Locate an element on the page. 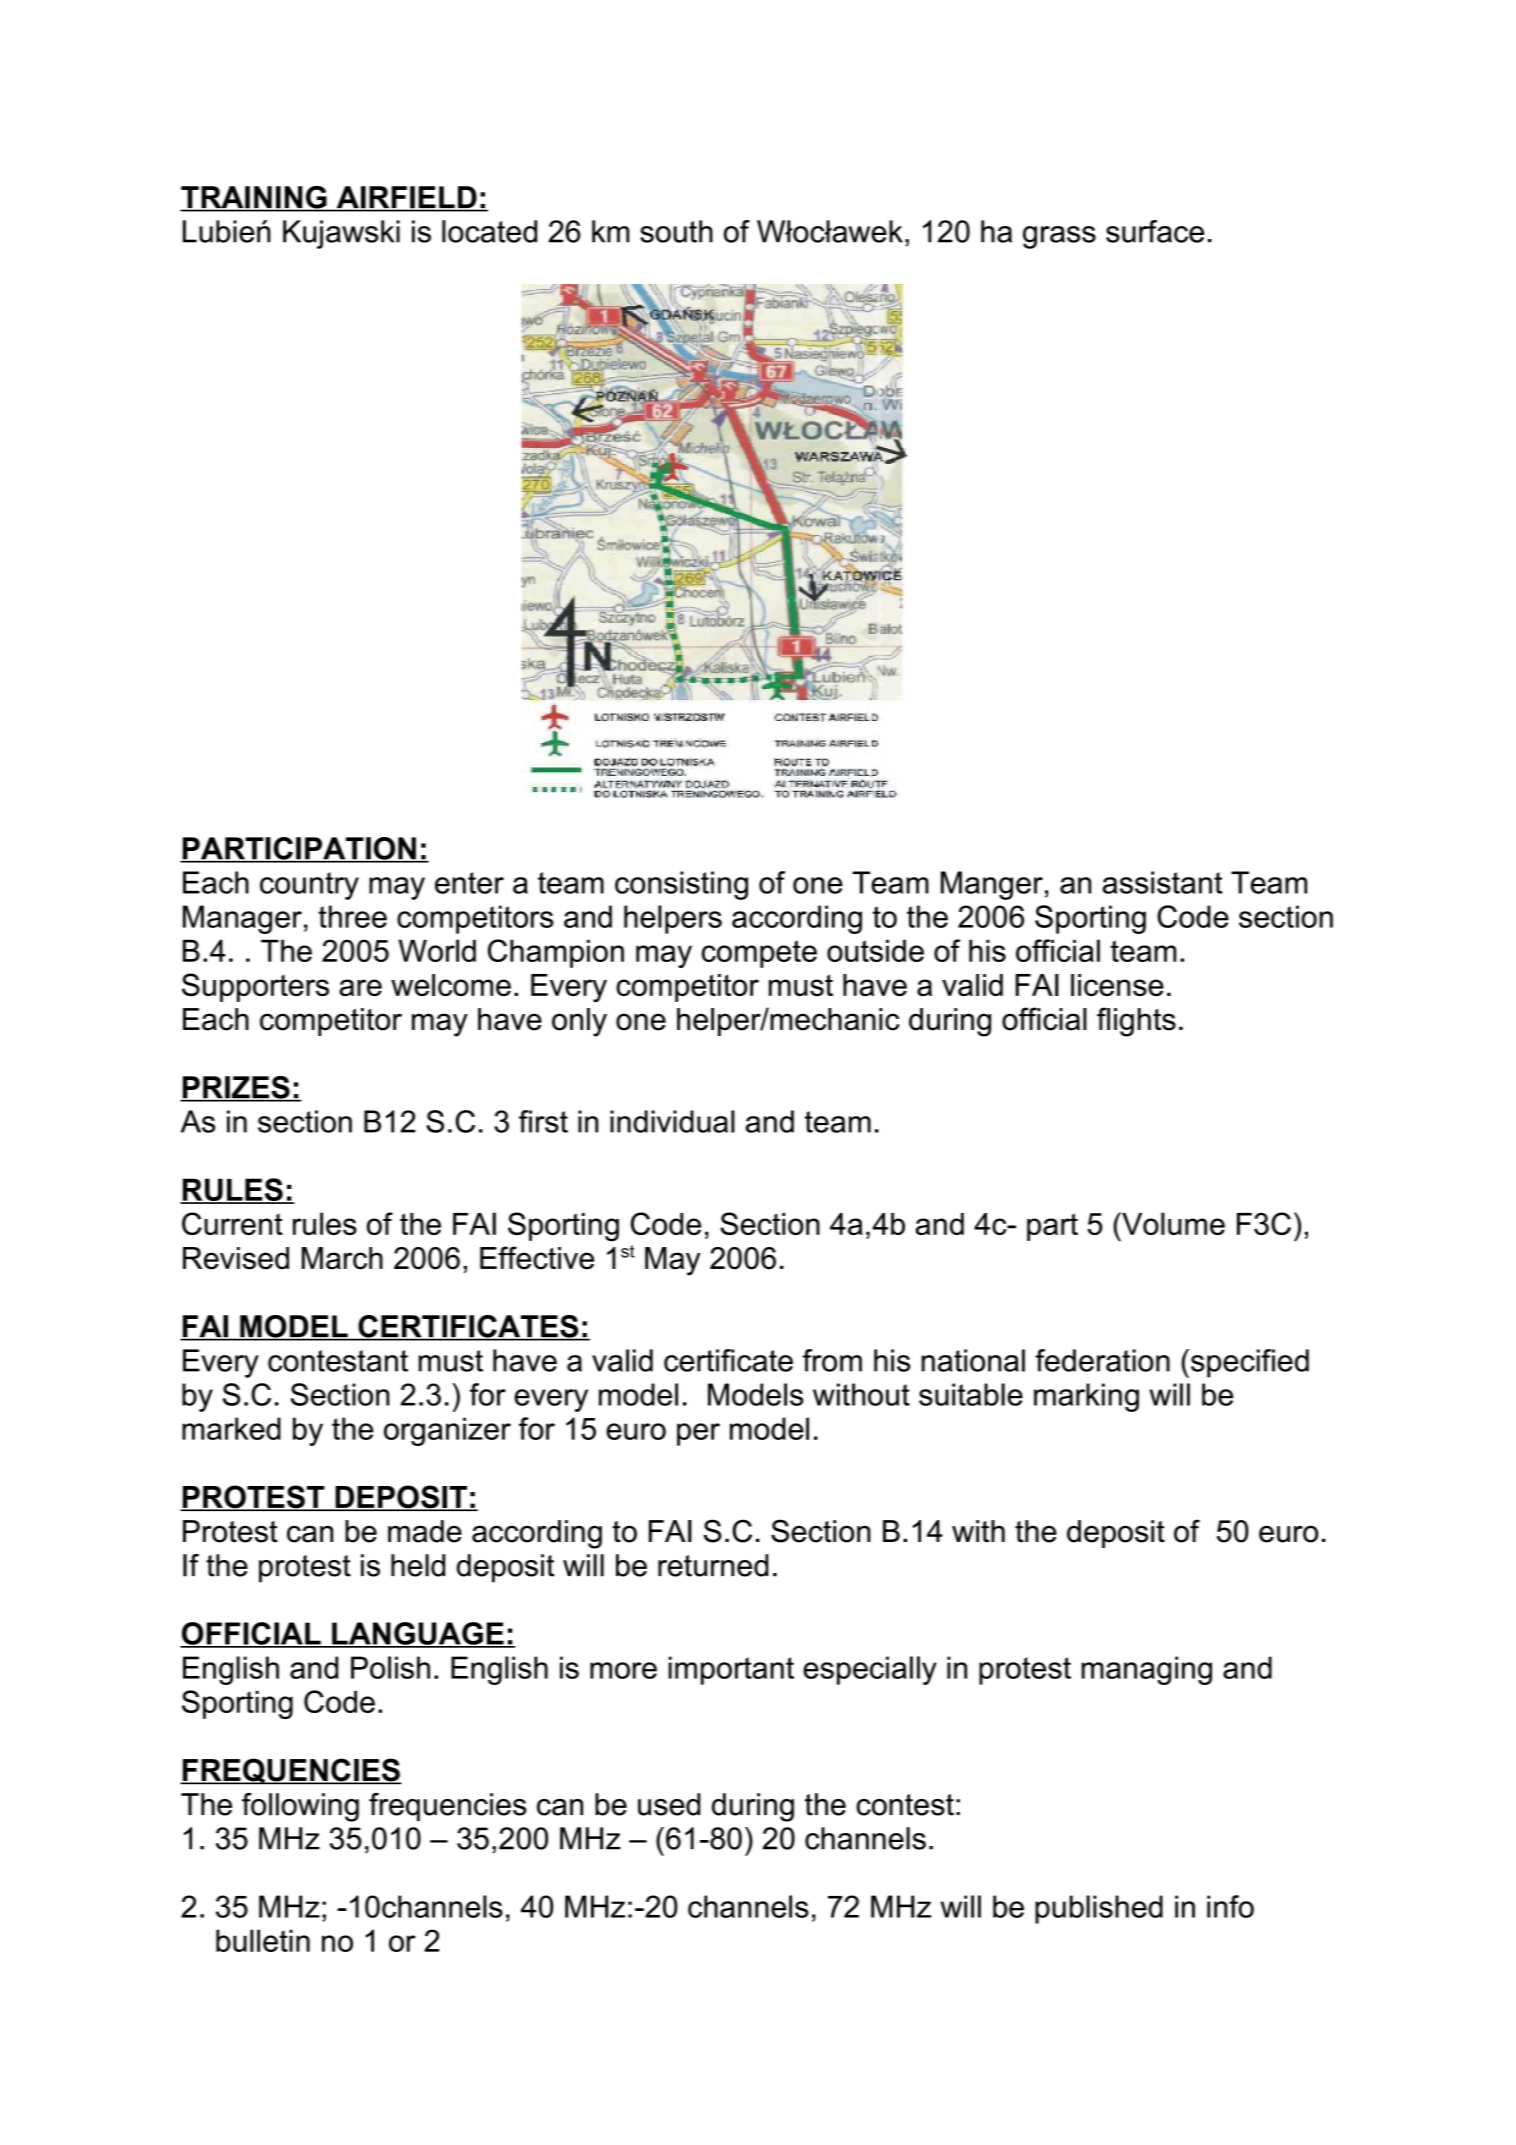  used is located at coordinates (669, 1804).
